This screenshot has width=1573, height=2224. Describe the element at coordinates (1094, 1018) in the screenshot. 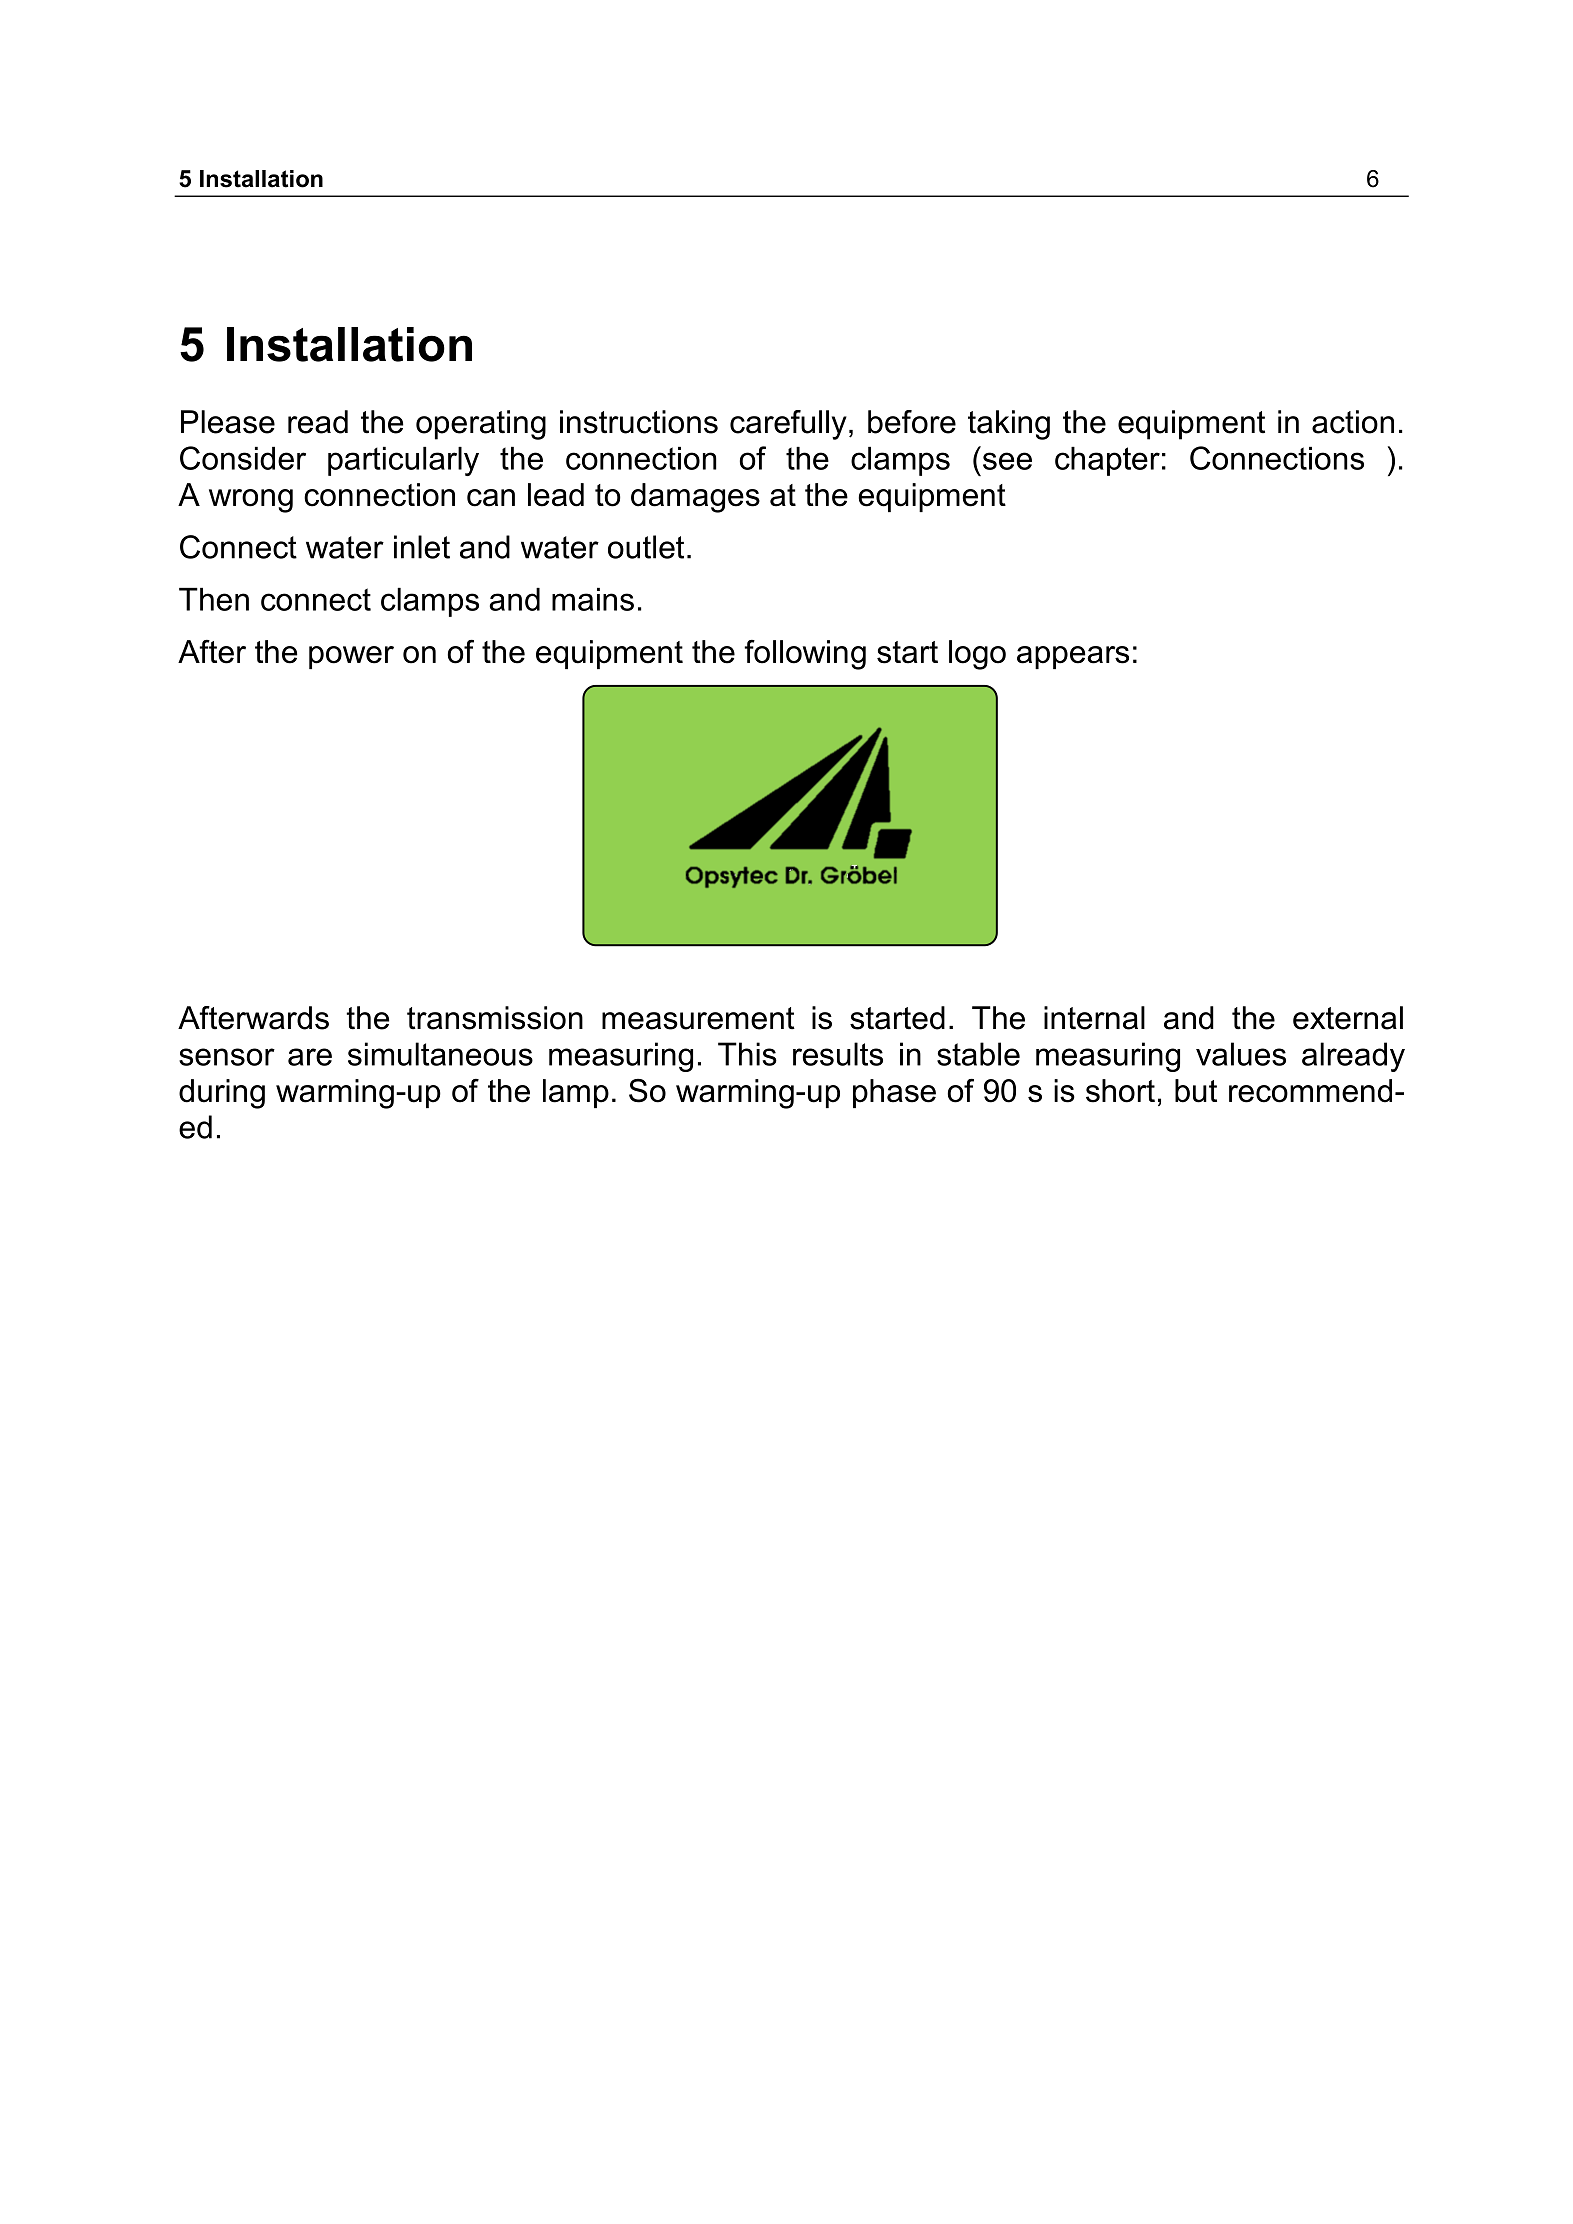

I see `internal` at that location.
